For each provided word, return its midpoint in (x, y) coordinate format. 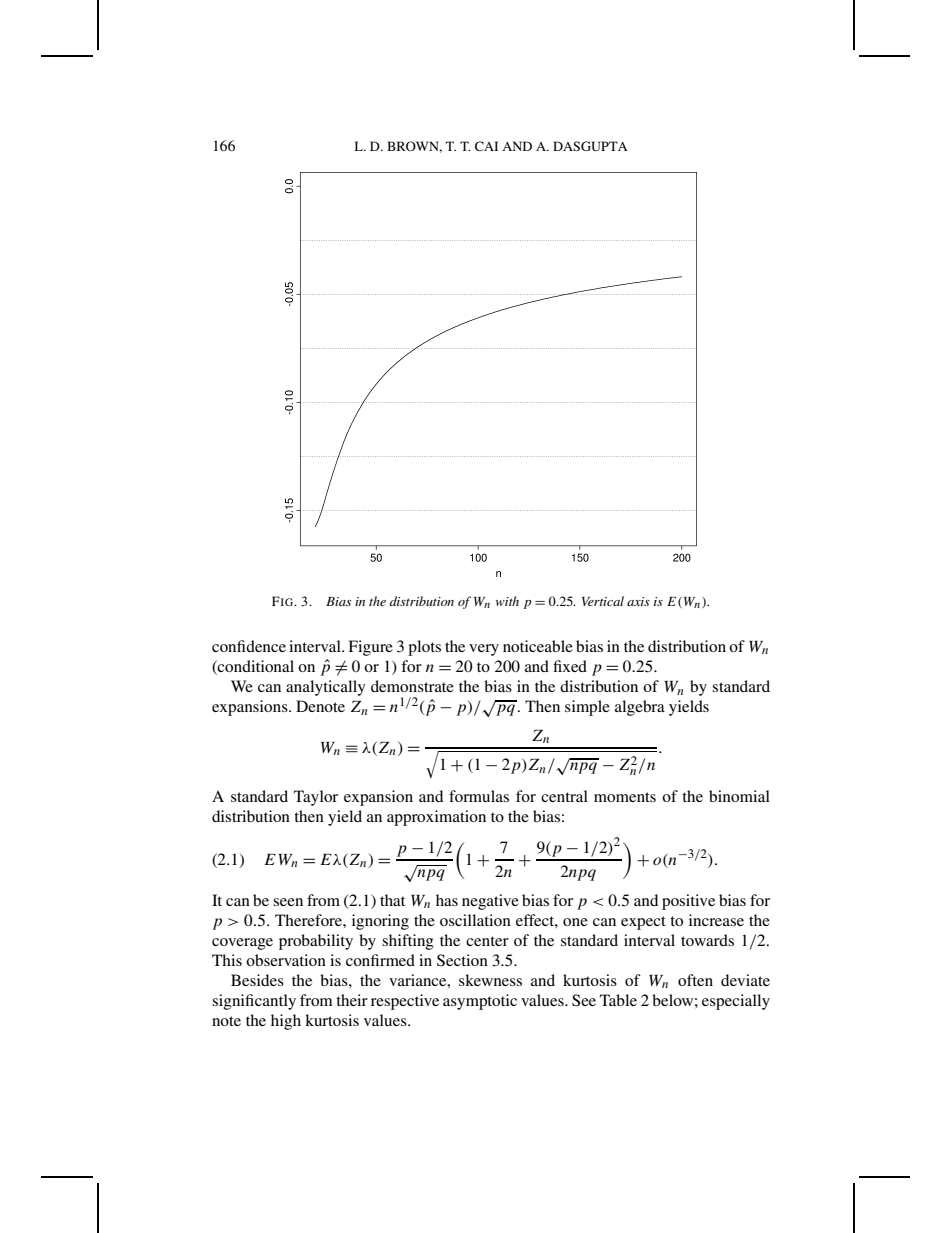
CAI (486, 146)
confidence (249, 646)
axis (638, 601)
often (695, 980)
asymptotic (480, 1002)
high (286, 1022)
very (484, 650)
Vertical (603, 601)
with (507, 601)
